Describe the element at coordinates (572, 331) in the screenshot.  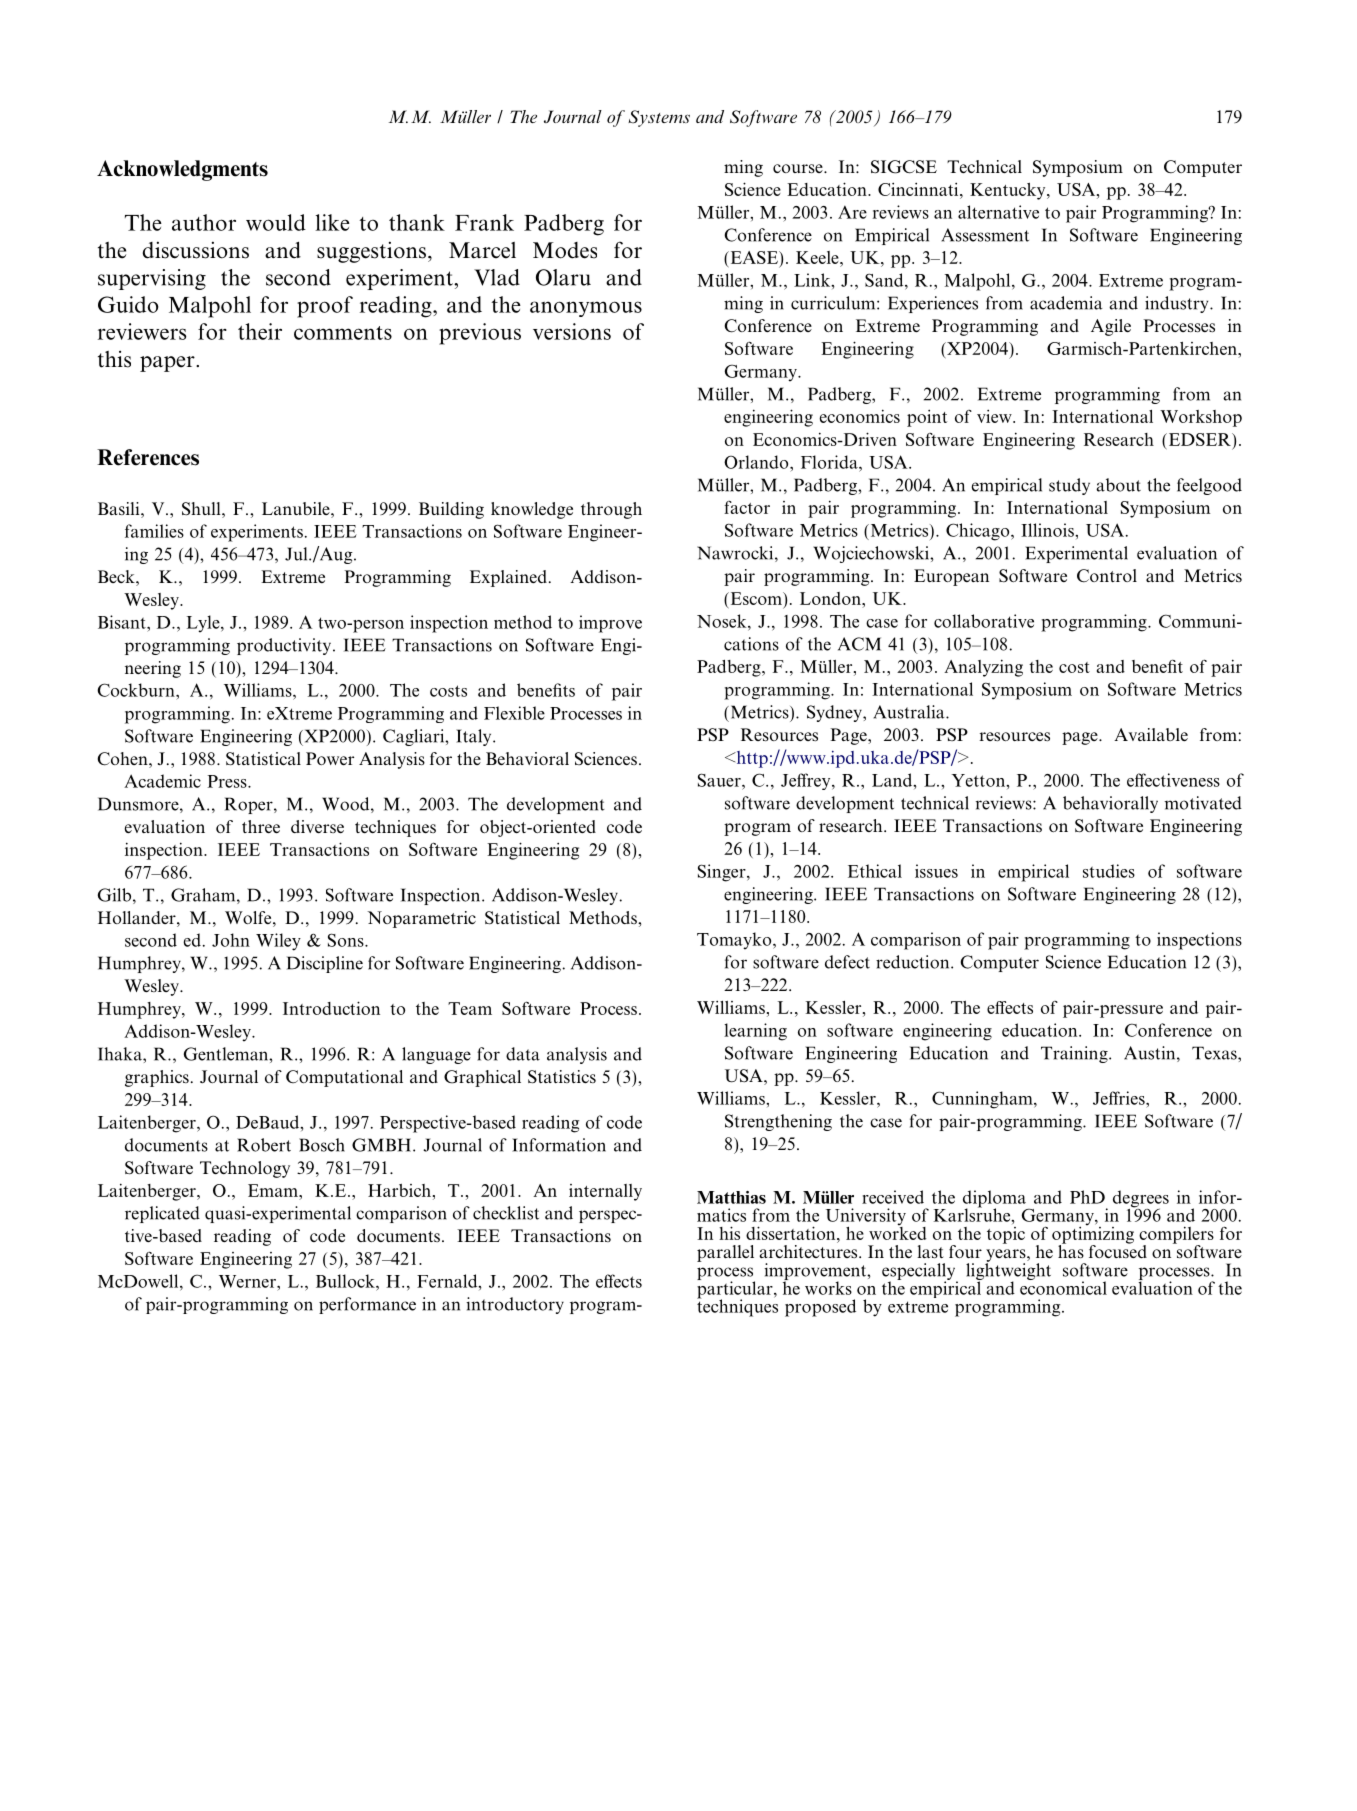
I see `versions` at that location.
